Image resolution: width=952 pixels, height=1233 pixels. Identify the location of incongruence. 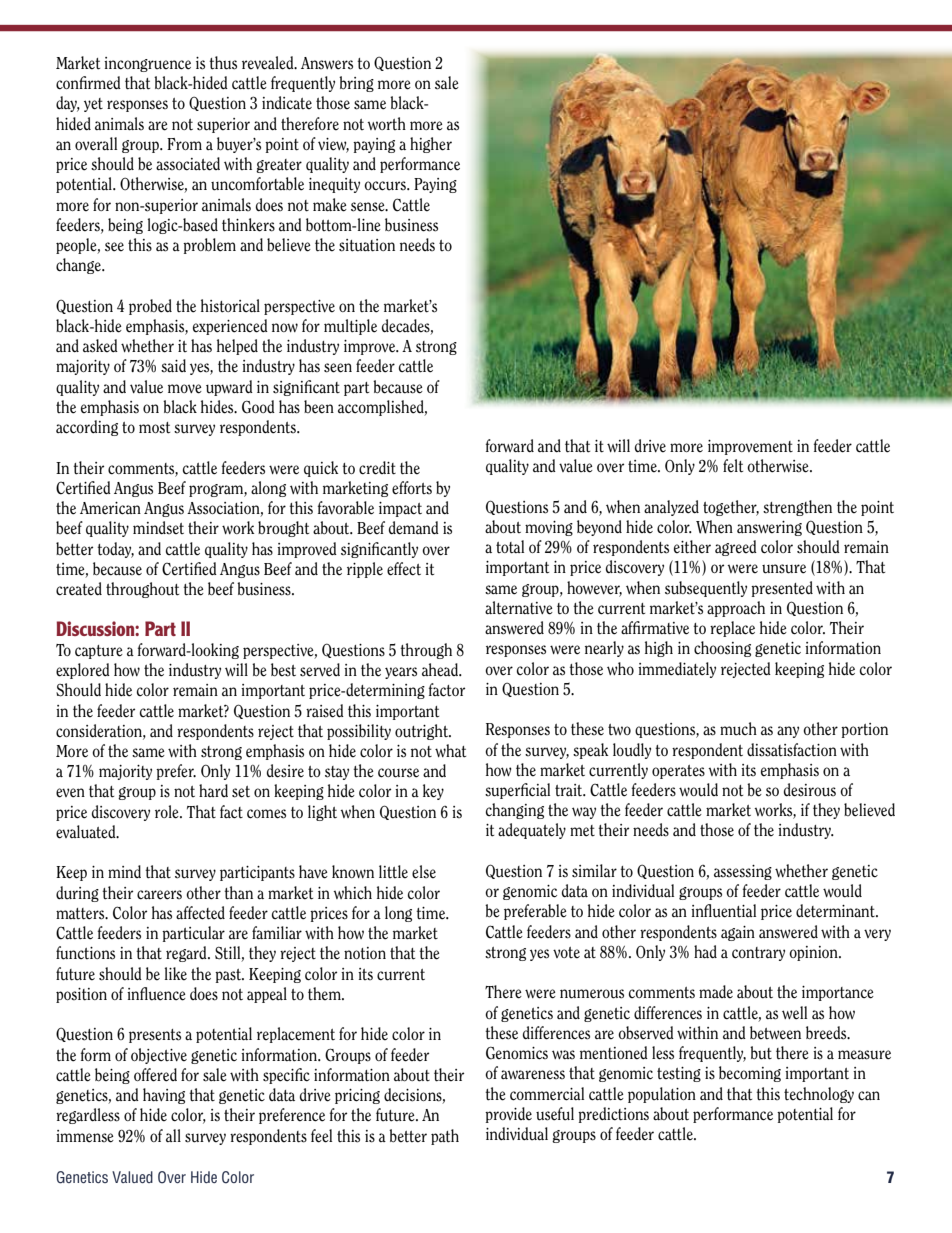
(147, 64).
